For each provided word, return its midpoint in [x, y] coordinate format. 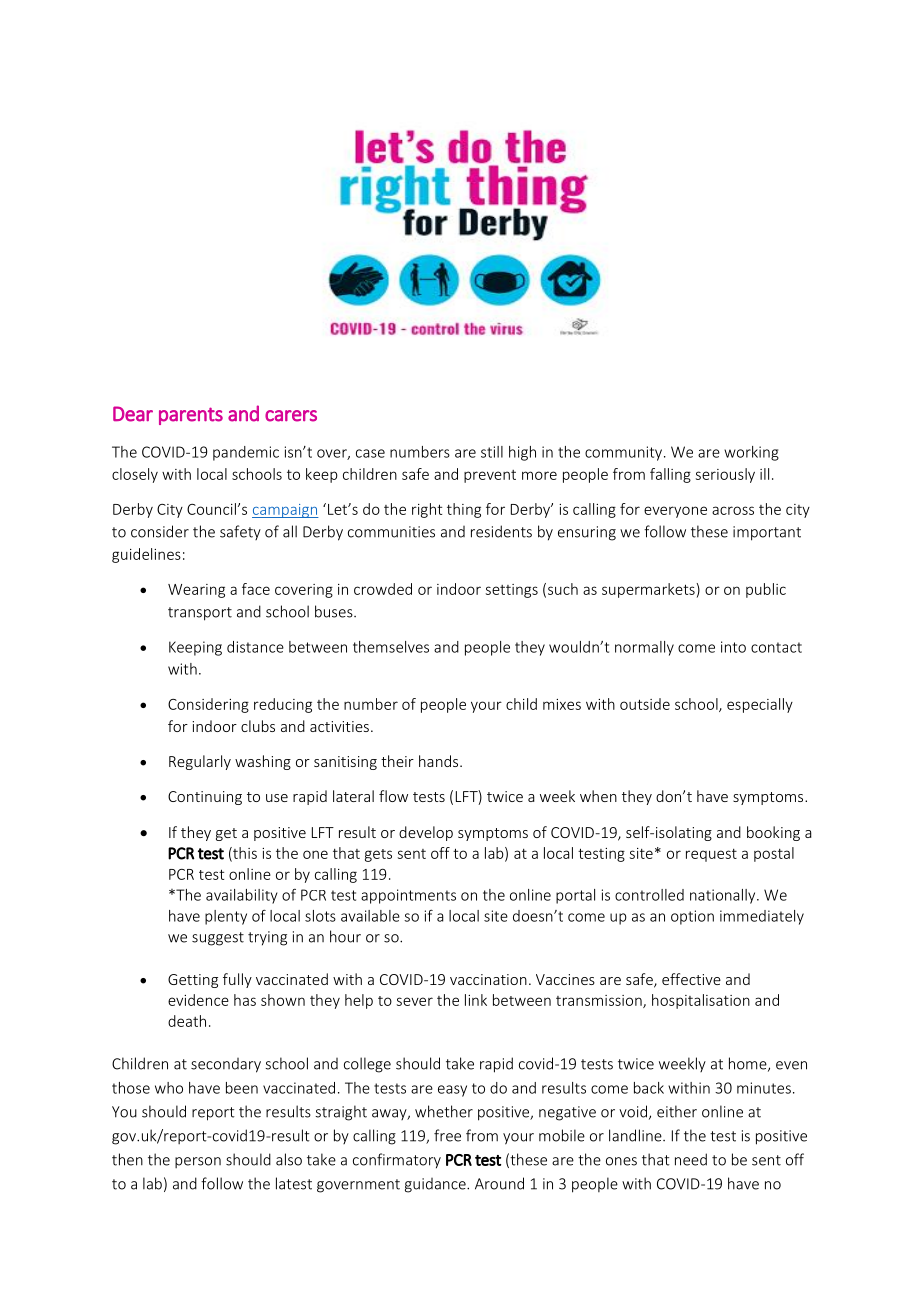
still [492, 452]
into [733, 647]
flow [393, 796]
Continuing [205, 798]
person [198, 1162]
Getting [193, 981]
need [691, 1159]
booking [773, 833]
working [751, 453]
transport [200, 614]
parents [191, 416]
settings [512, 591]
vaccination [488, 979]
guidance [436, 1185]
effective [691, 979]
